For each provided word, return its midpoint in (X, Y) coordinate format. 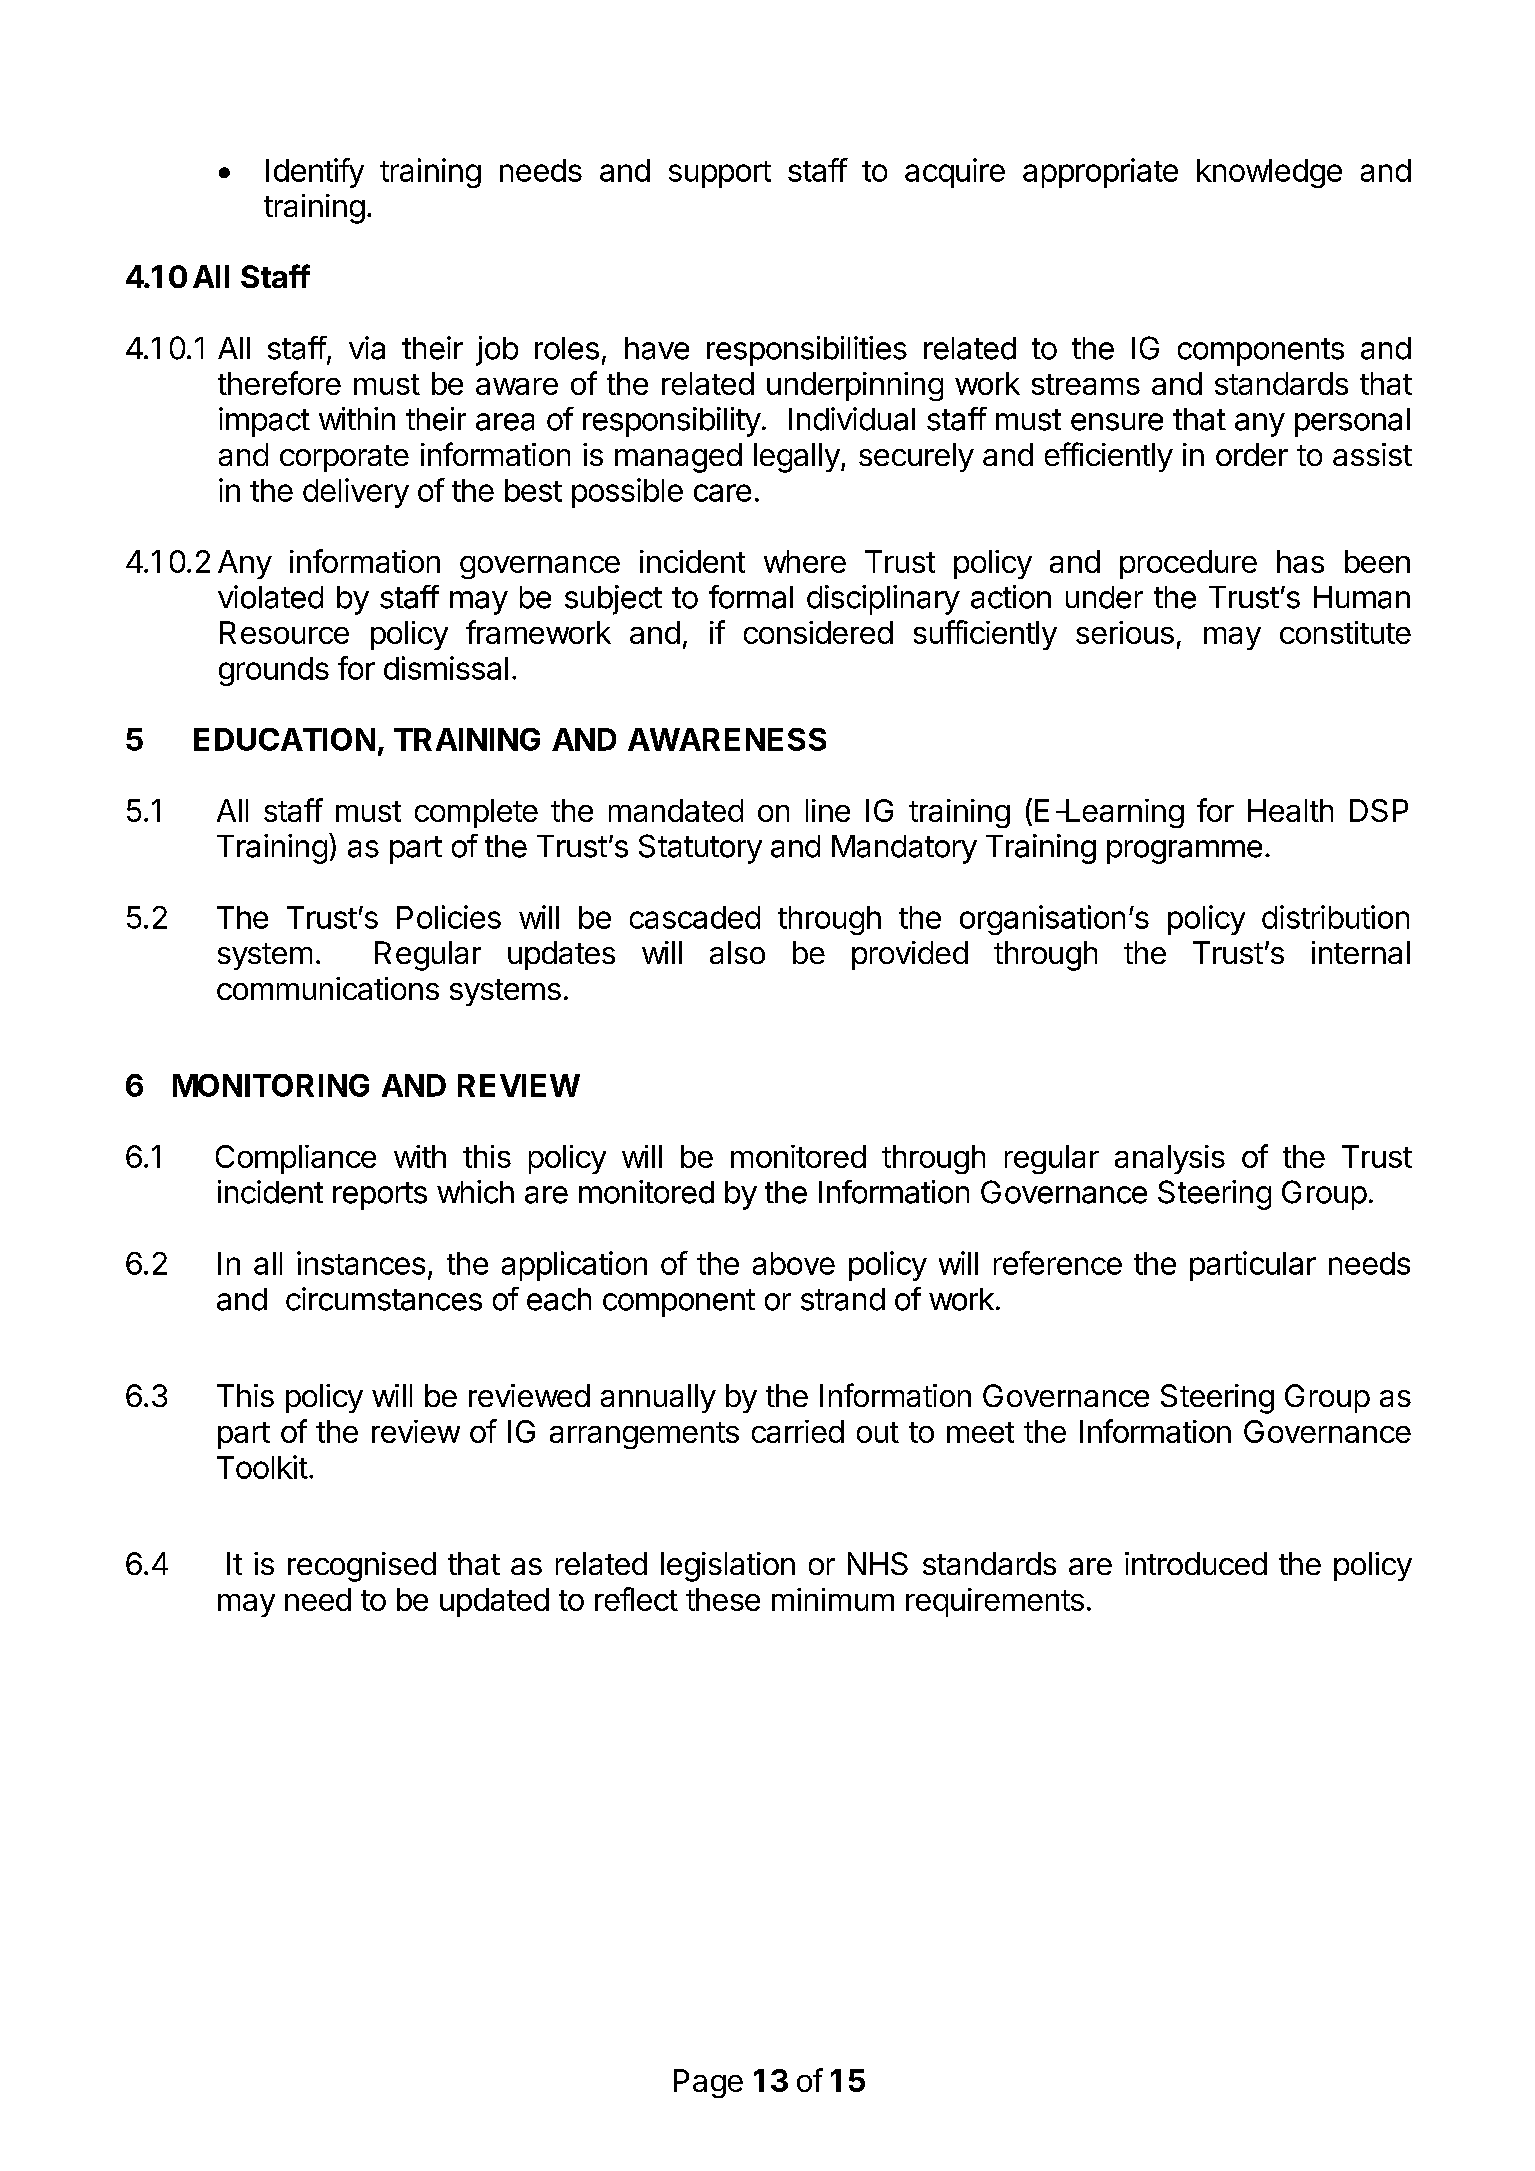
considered (818, 632)
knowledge (1269, 173)
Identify (315, 173)
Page (708, 2083)
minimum (833, 1599)
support (720, 174)
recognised (362, 1567)
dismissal (446, 668)
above (794, 1263)
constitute (1345, 632)
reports (380, 1196)
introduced (1196, 1563)
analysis (1170, 1159)
